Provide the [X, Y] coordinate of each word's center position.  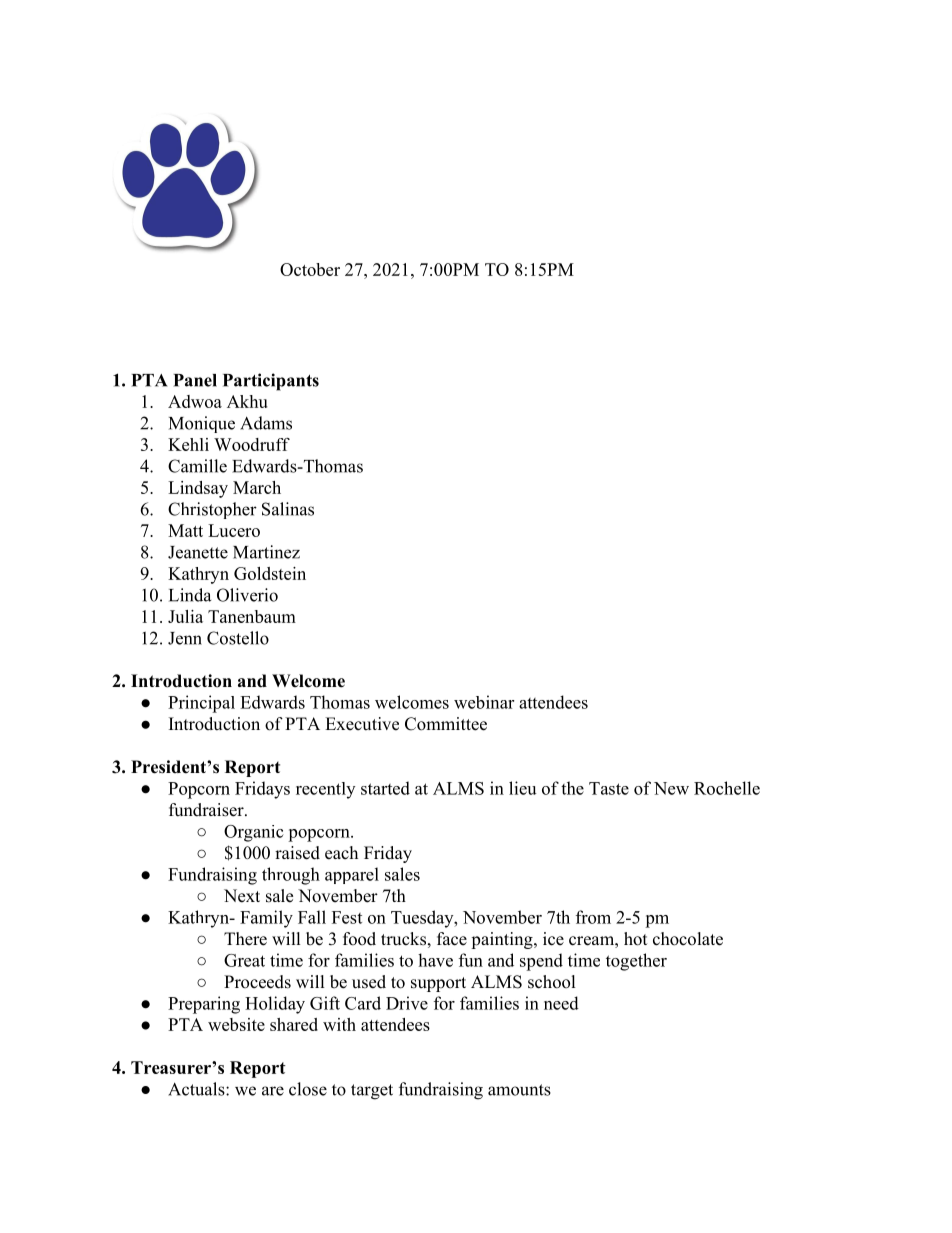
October [310, 269]
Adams [266, 423]
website [236, 1024]
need [561, 1003]
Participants [271, 382]
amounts [519, 1090]
